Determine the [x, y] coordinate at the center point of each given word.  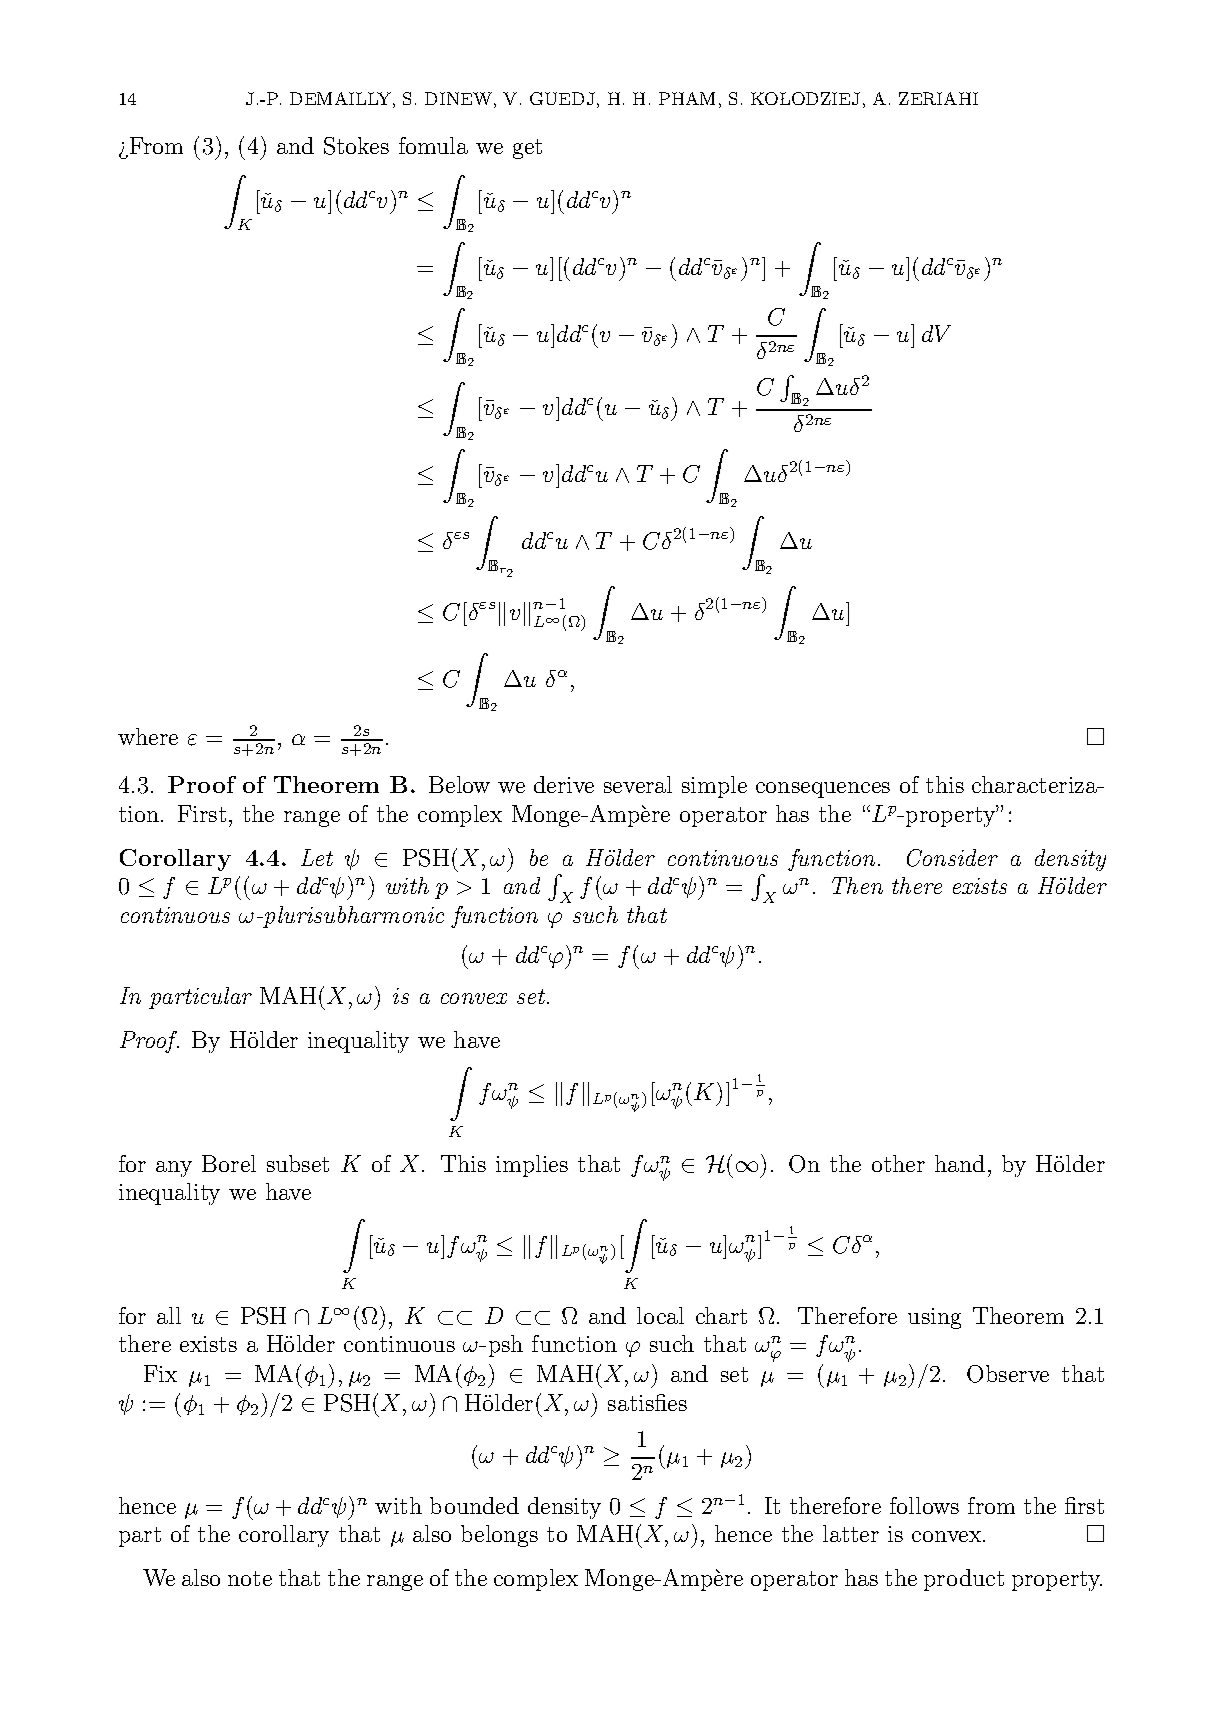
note [250, 1578]
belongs [499, 1536]
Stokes [356, 146]
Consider [952, 858]
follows [924, 1505]
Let [317, 857]
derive [564, 784]
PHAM [687, 98]
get [527, 149]
